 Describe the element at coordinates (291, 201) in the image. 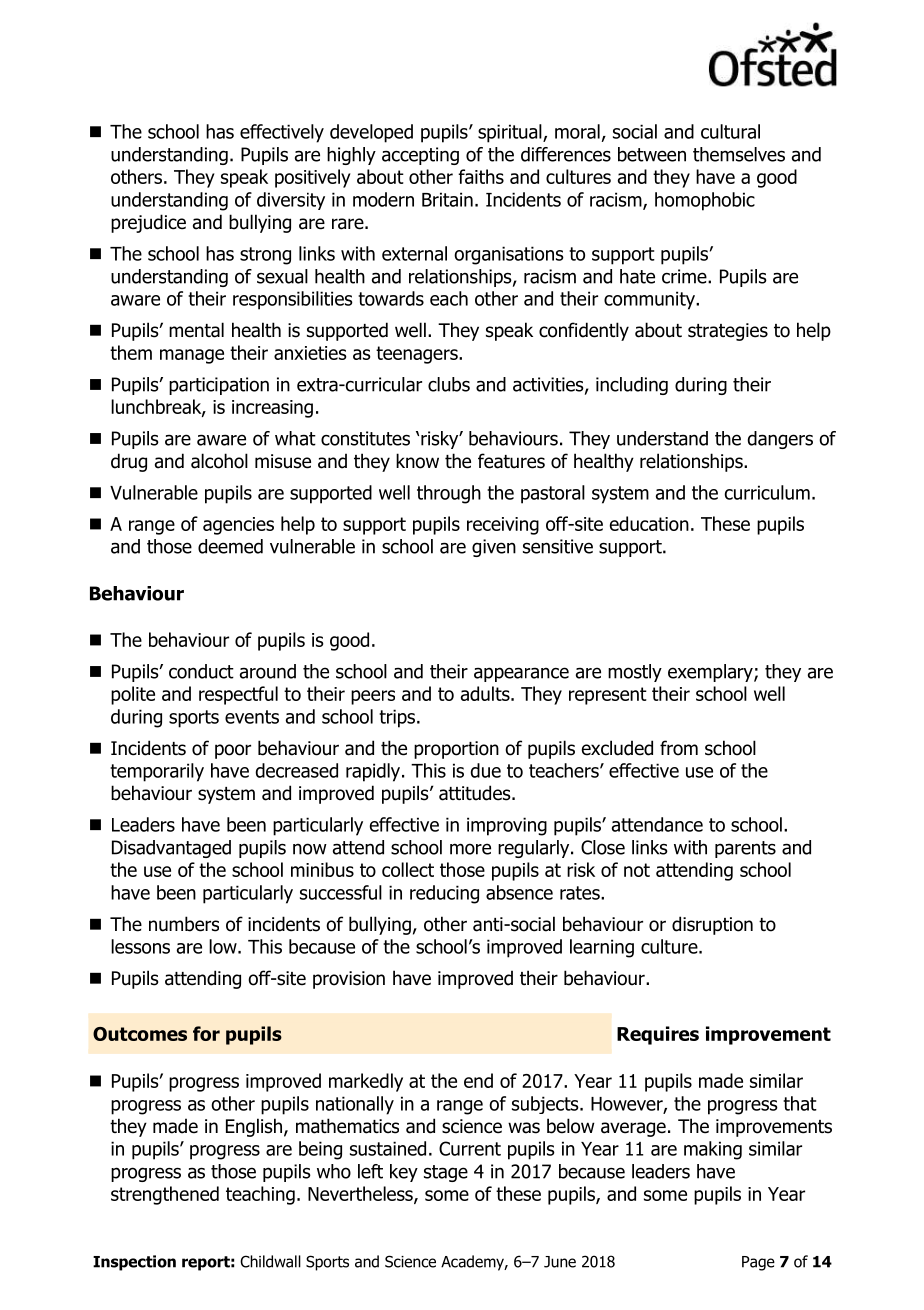

I see `diversity` at that location.
